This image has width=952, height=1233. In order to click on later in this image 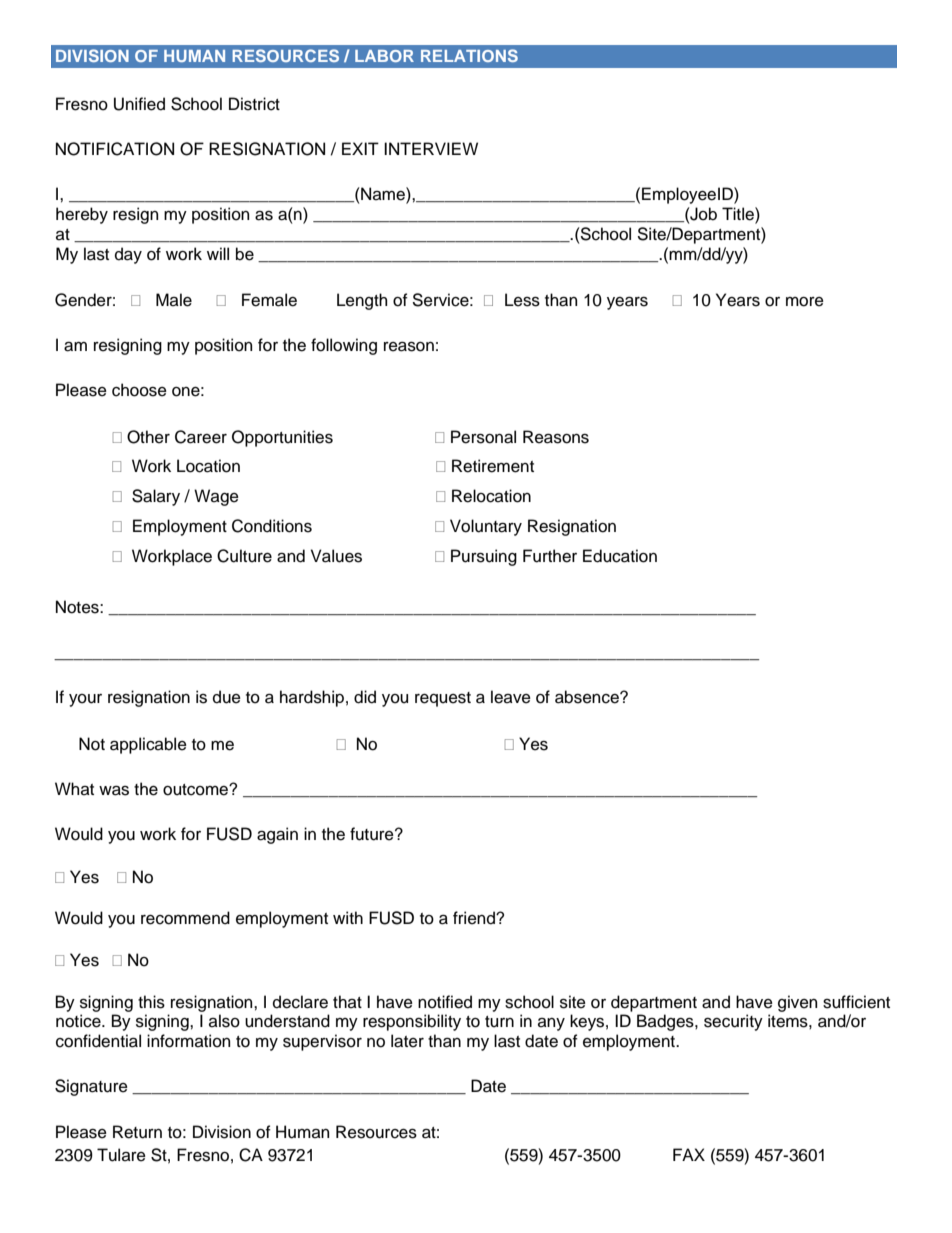, I will do `click(407, 1041)`.
